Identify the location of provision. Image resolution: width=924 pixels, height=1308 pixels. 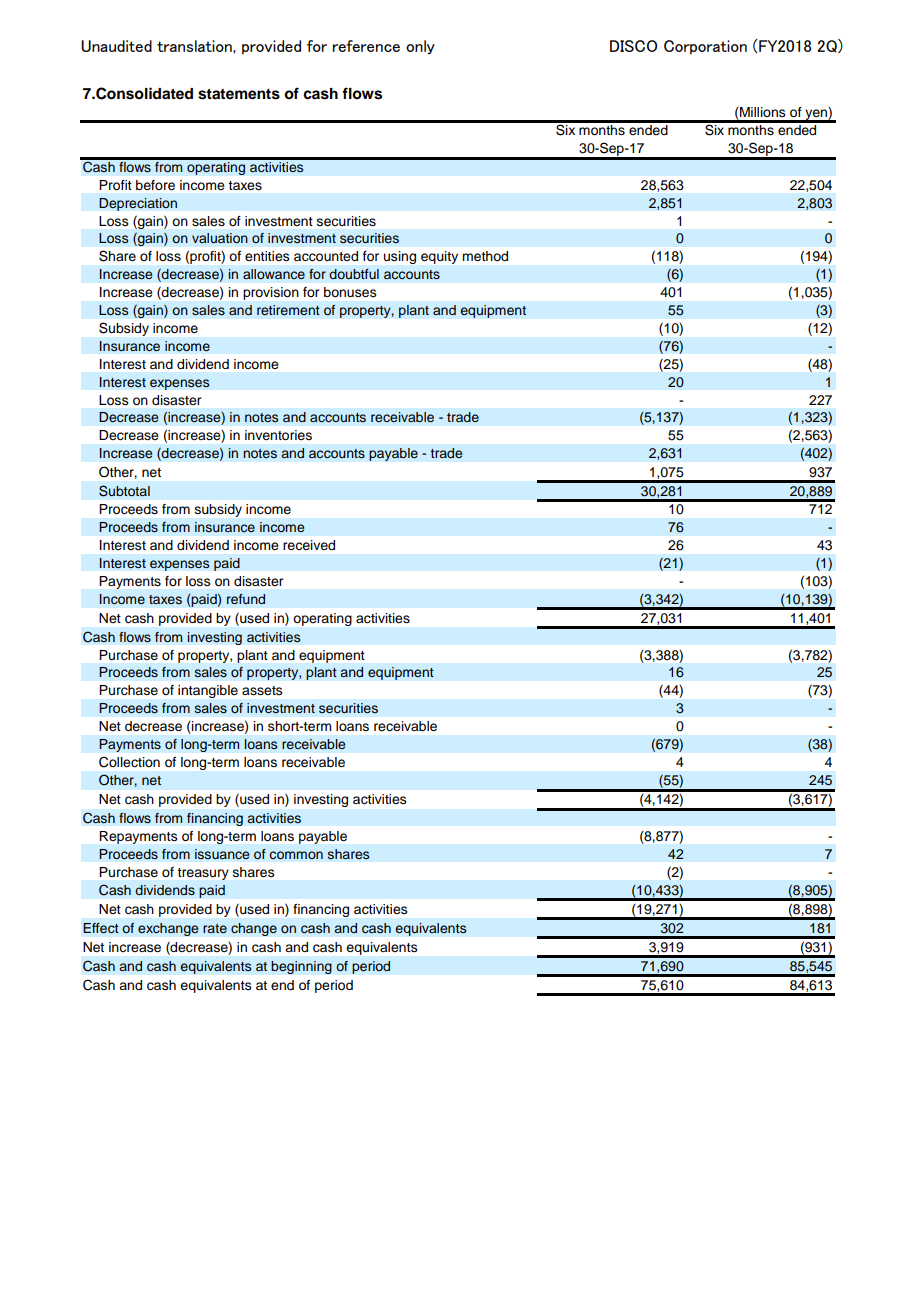
(271, 293).
